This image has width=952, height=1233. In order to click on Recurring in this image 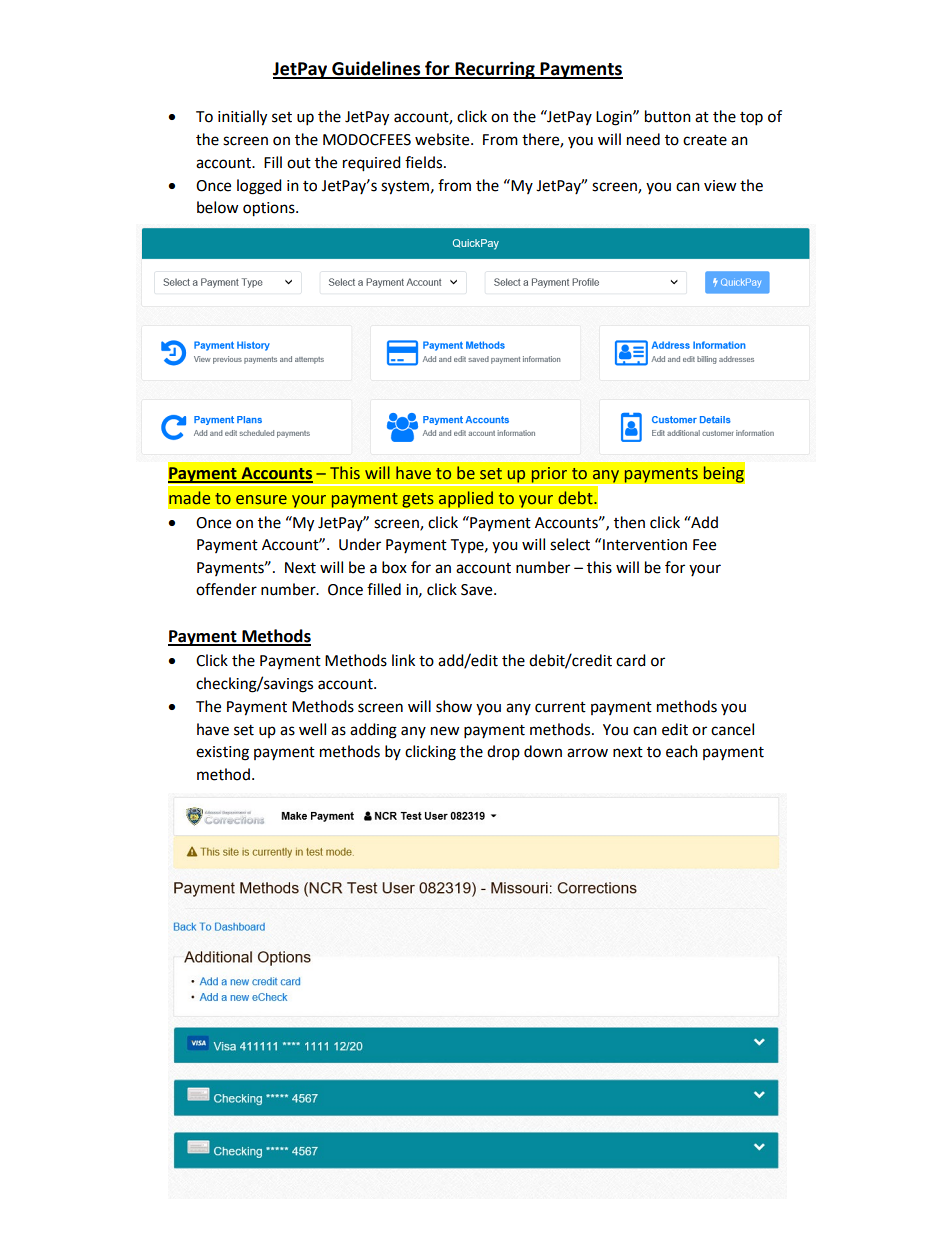, I will do `click(495, 70)`.
